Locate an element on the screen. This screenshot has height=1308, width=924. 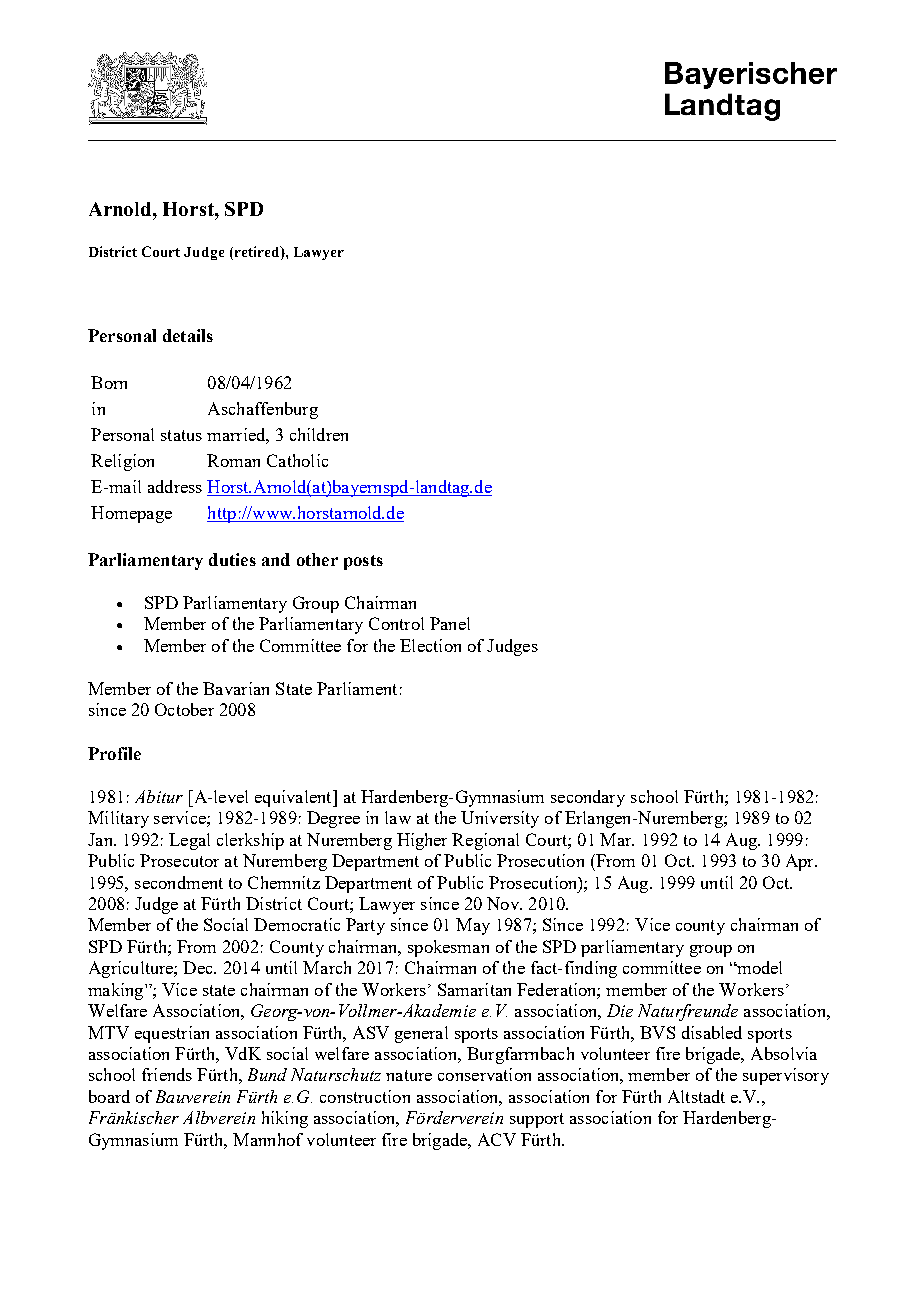
friends is located at coordinates (167, 1074).
